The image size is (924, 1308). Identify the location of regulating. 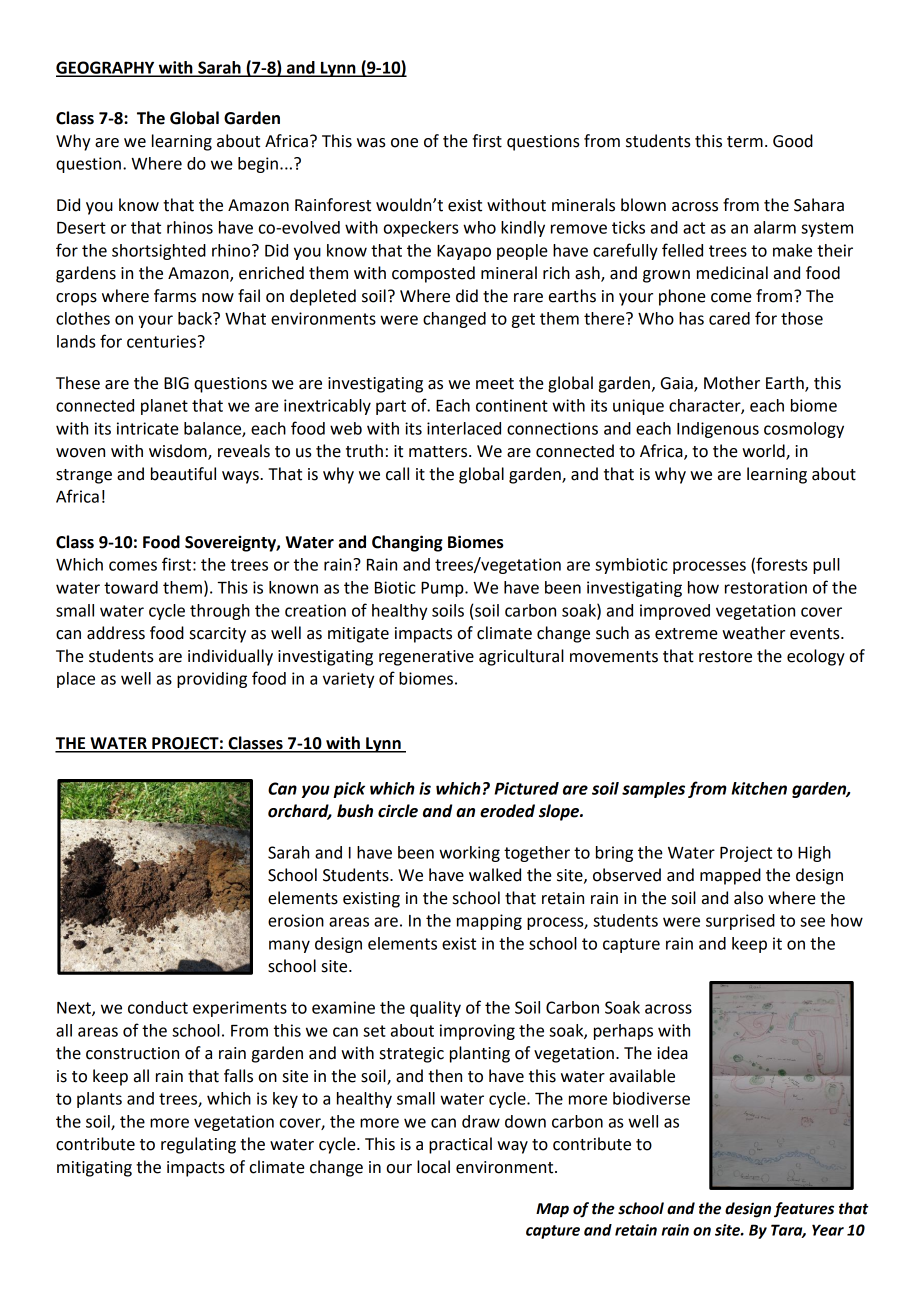
(198, 1145).
